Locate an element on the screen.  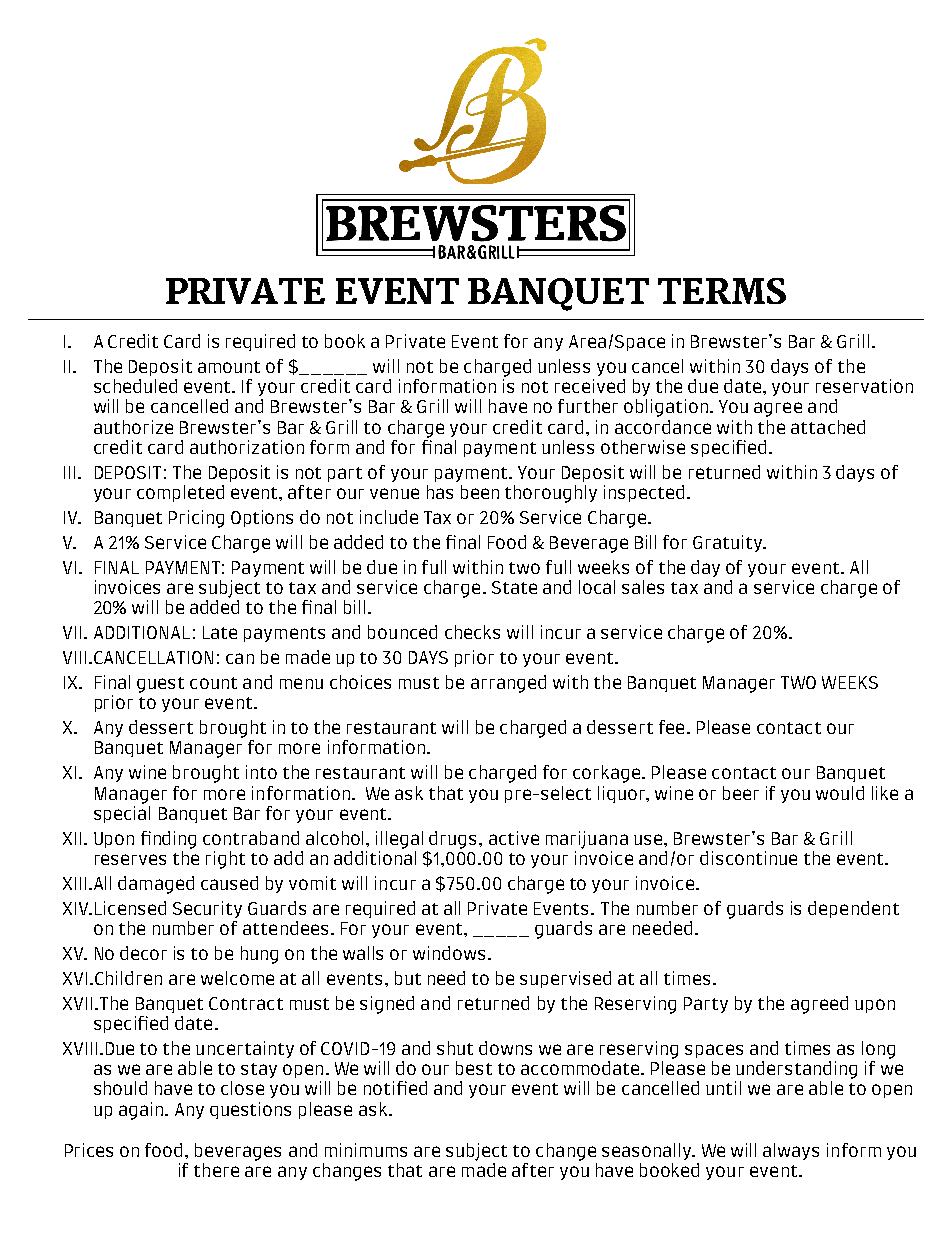
there is located at coordinates (216, 1170).
